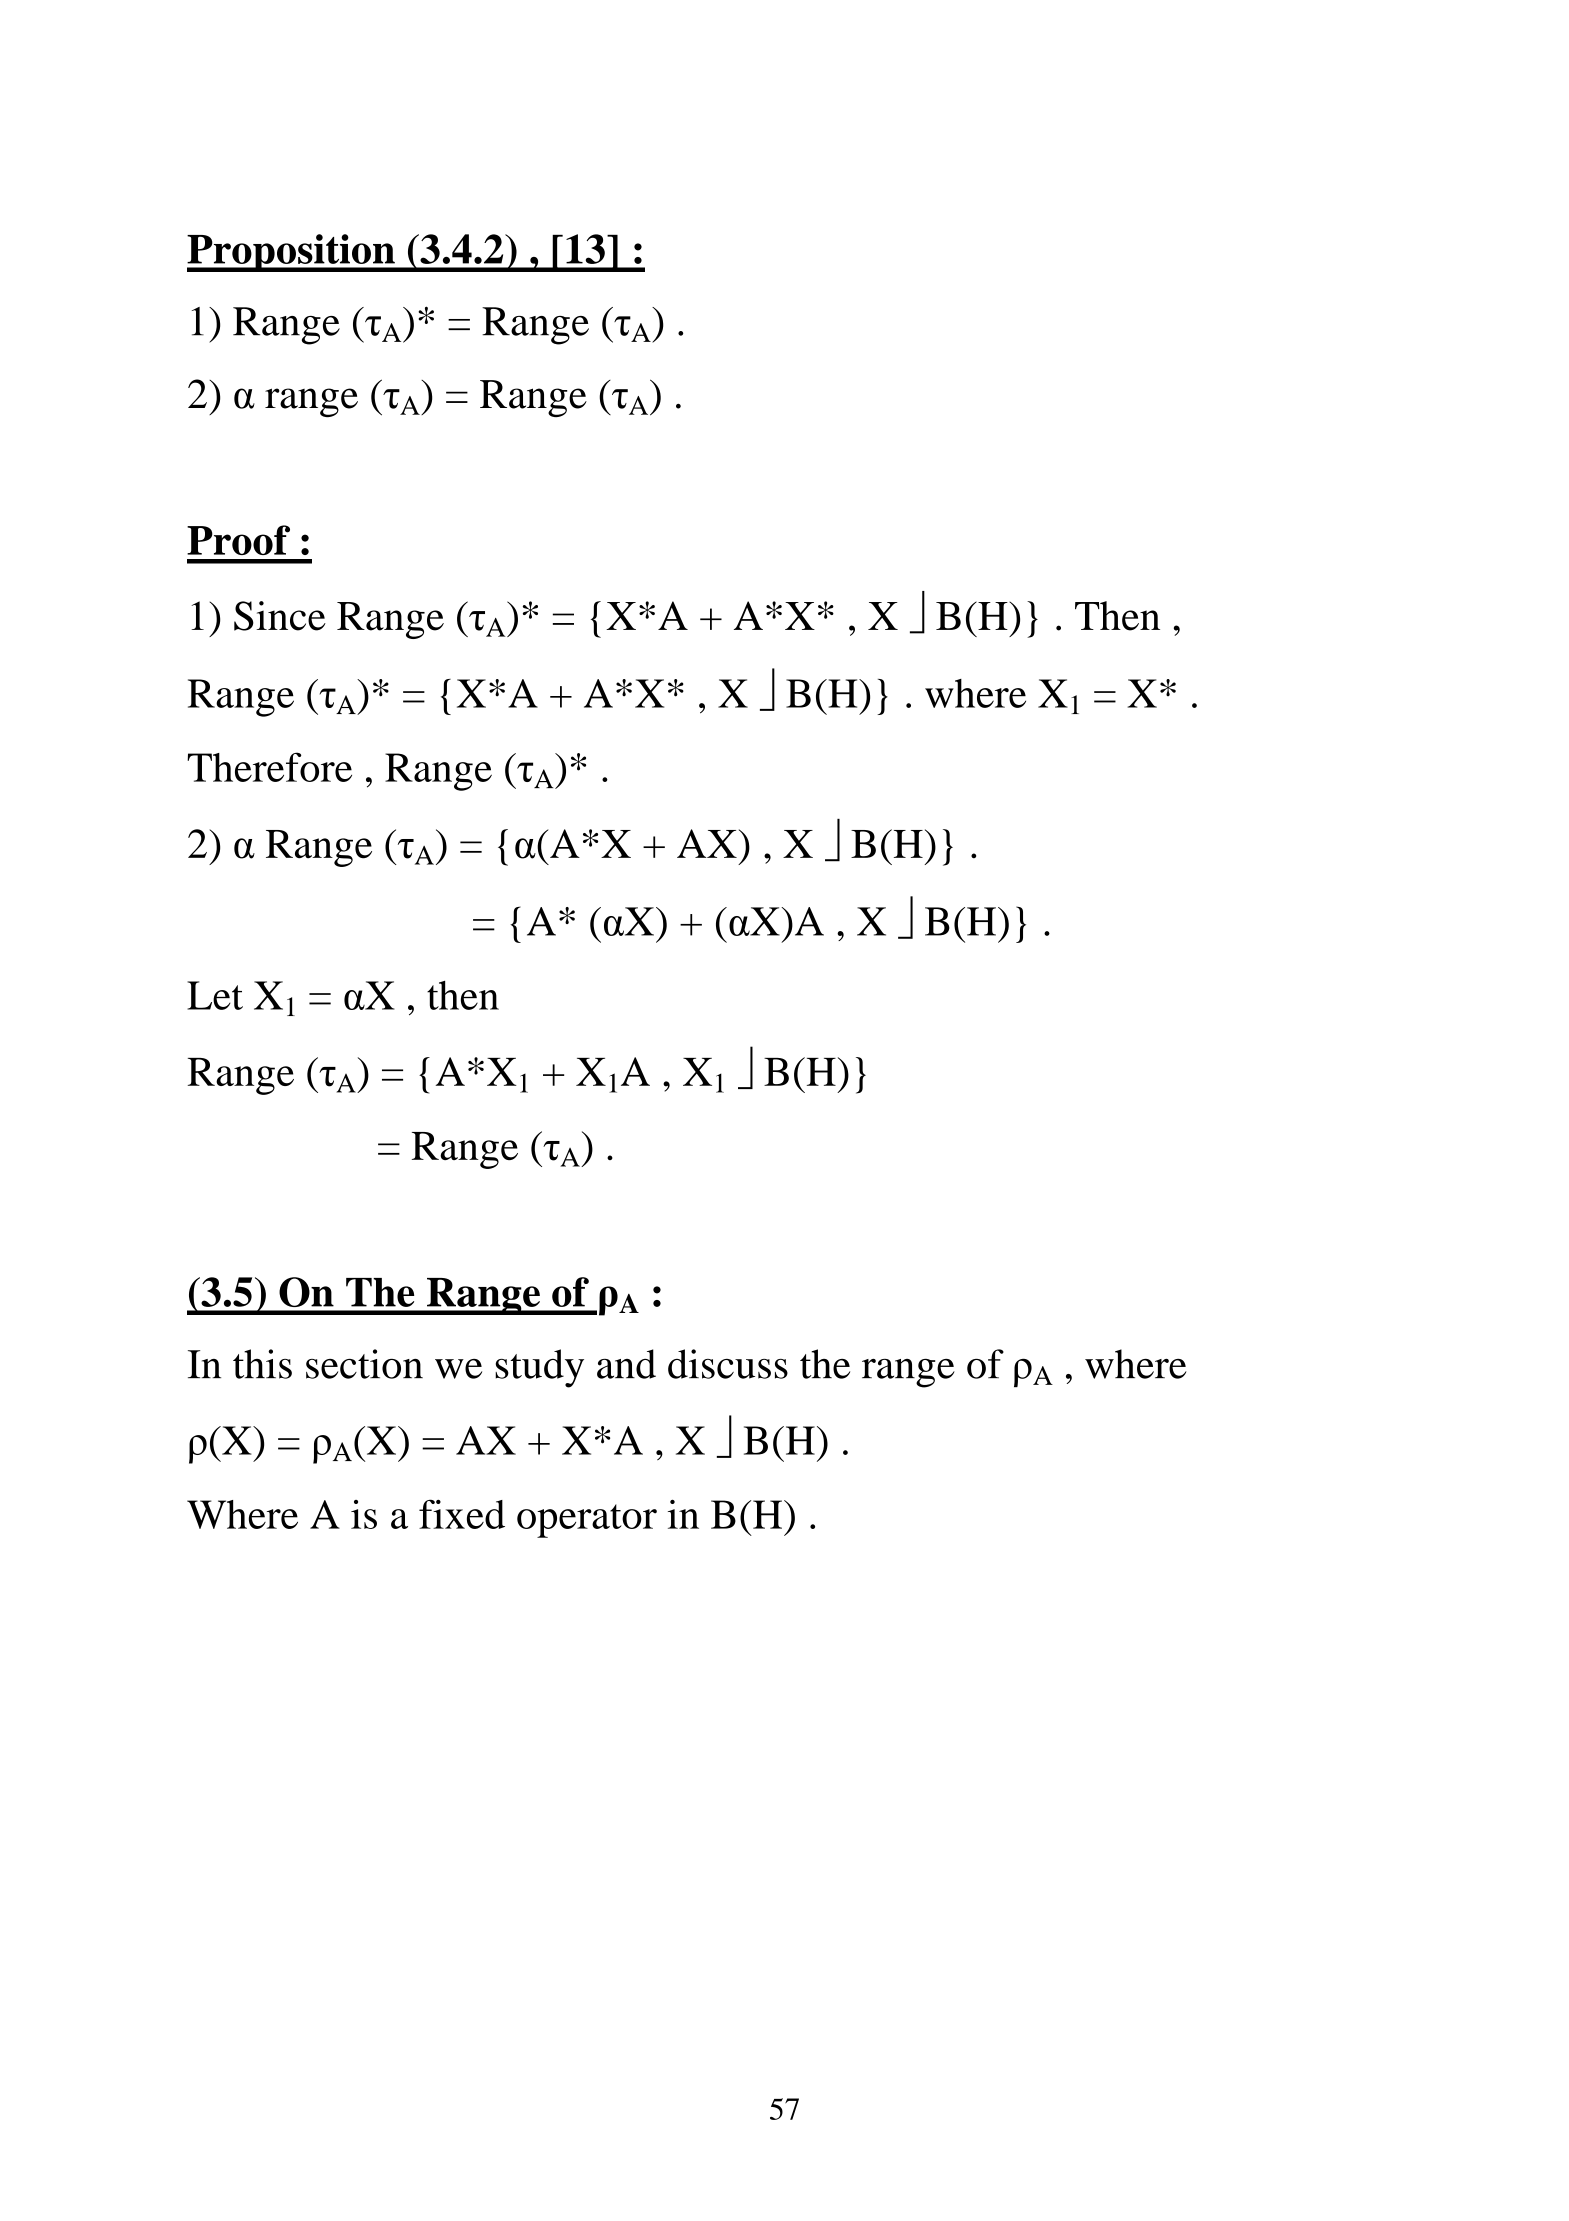 This document has width=1569, height=2221. Describe the element at coordinates (280, 616) in the document. I see `Since` at that location.
